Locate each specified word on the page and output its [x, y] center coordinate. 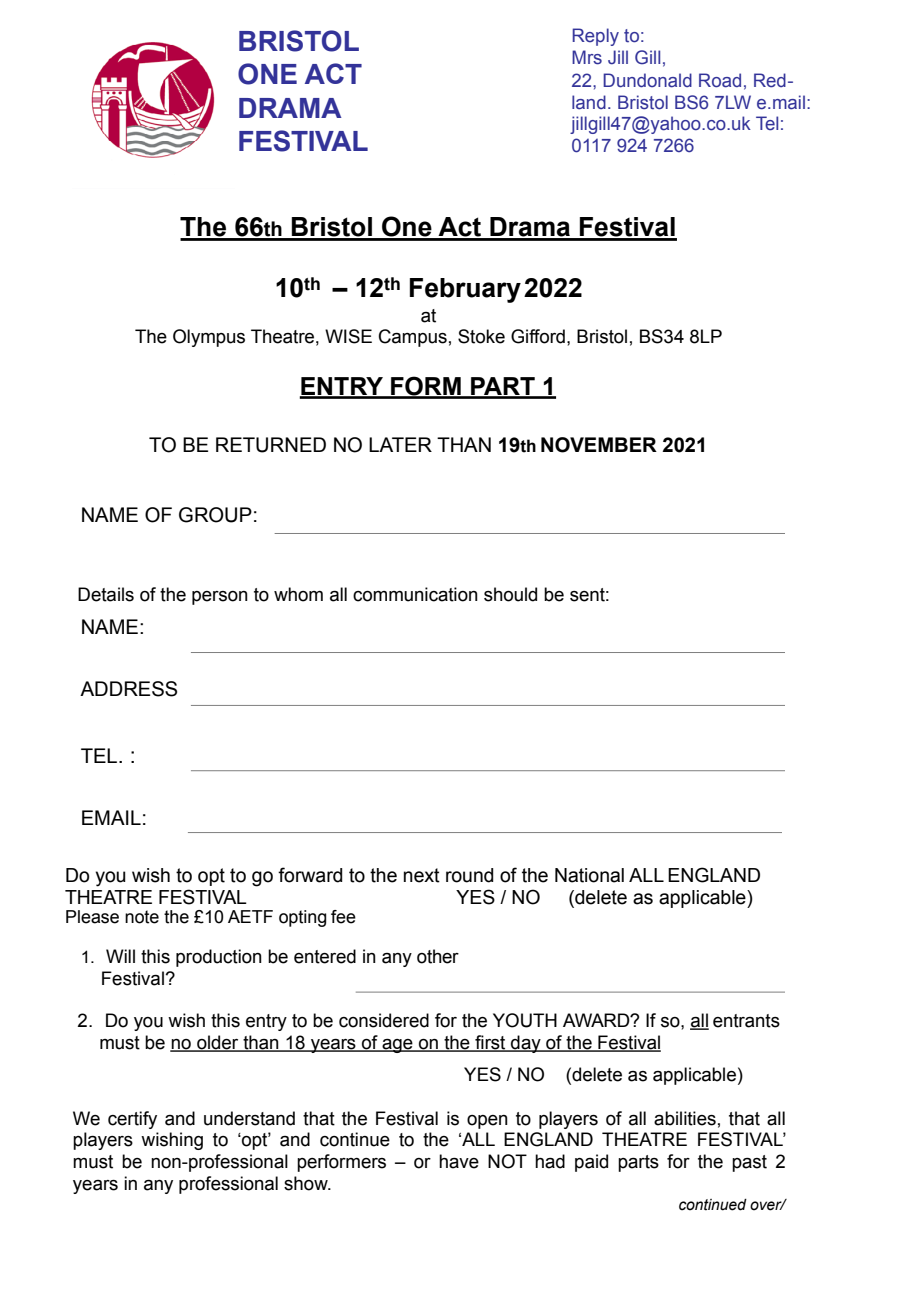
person [220, 598]
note [142, 917]
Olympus [209, 338]
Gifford [538, 336]
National [589, 875]
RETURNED [271, 445]
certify [132, 1120]
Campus [413, 338]
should [510, 594]
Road [720, 80]
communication [415, 594]
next [422, 875]
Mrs [587, 57]
